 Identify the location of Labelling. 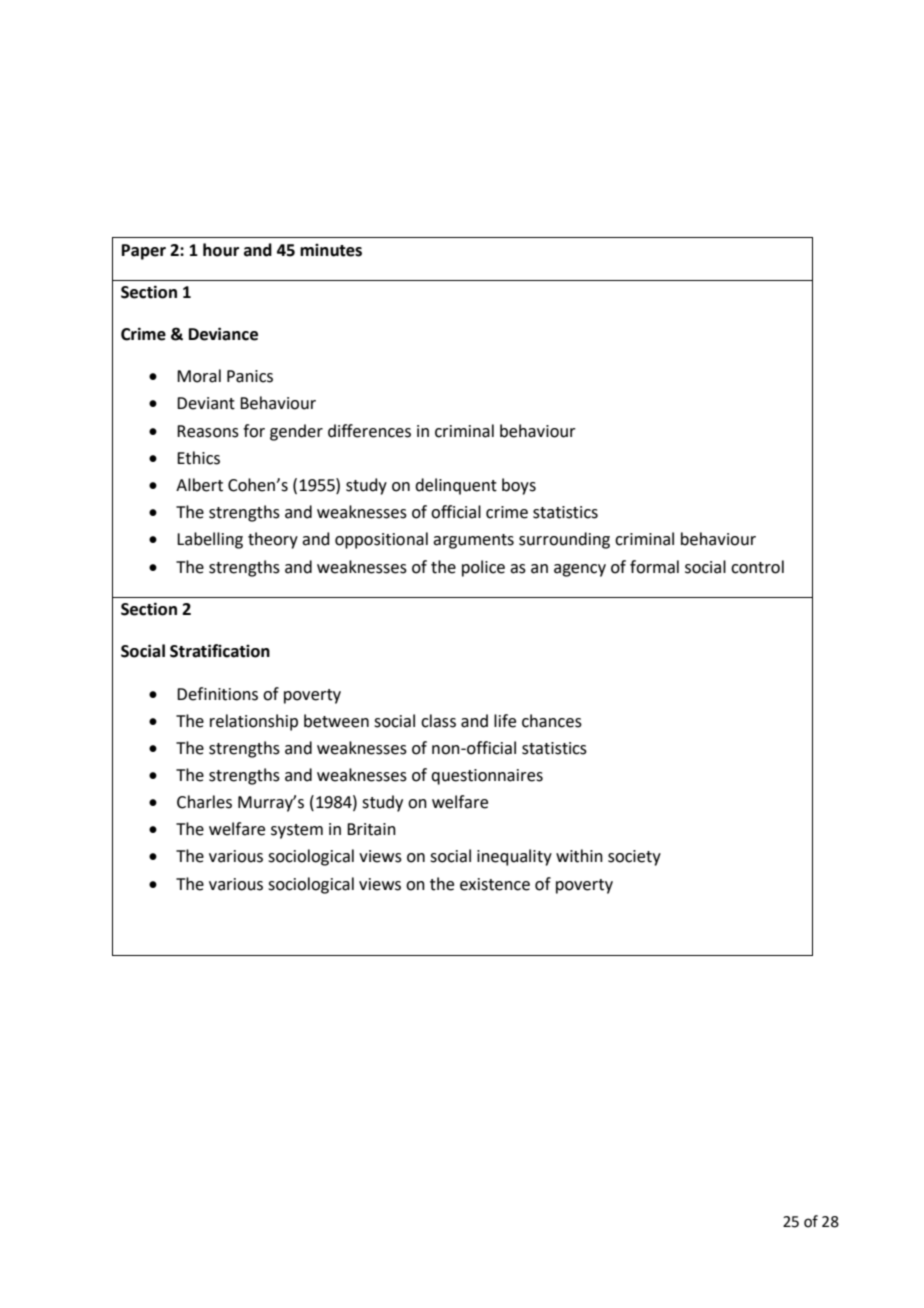
(210, 540).
